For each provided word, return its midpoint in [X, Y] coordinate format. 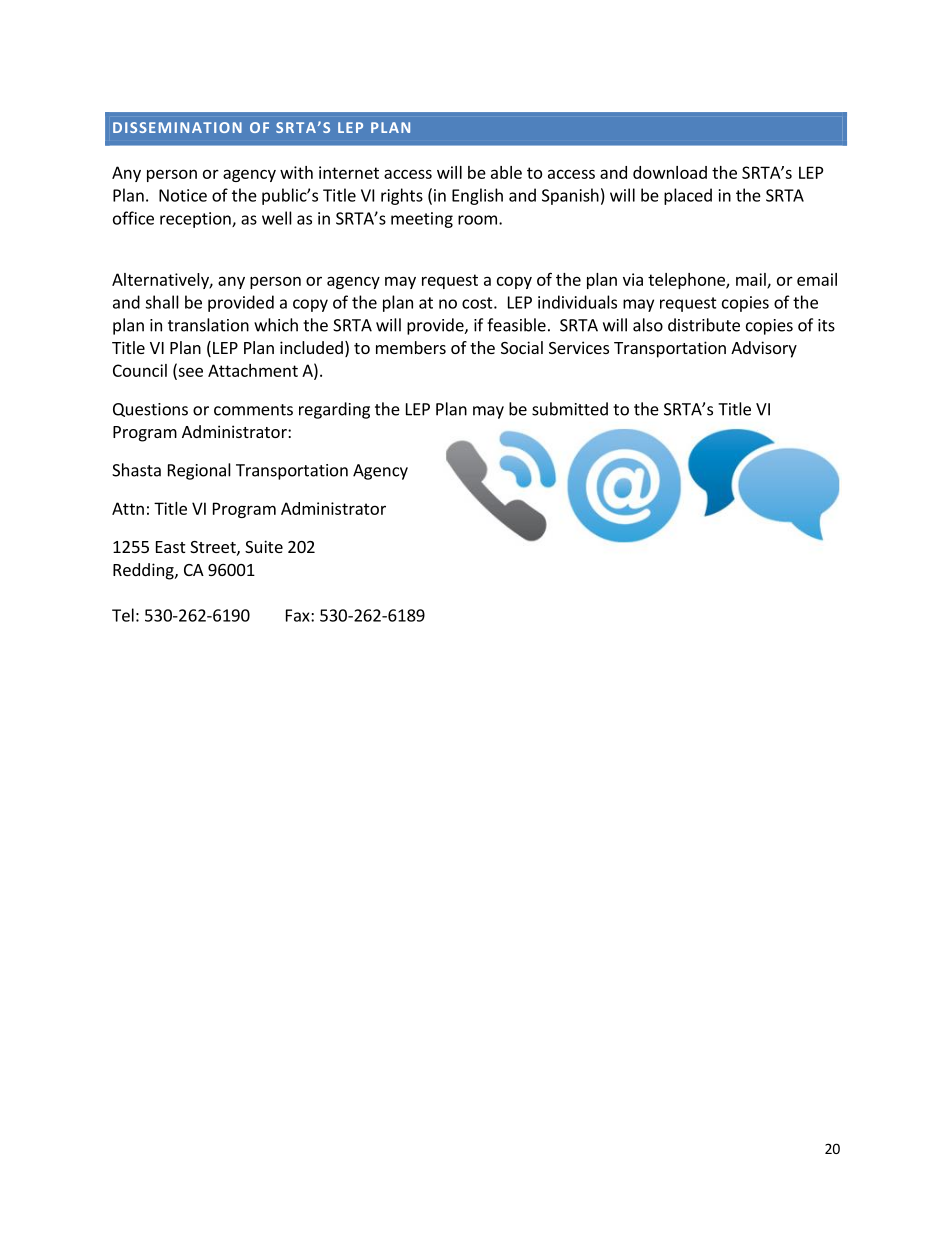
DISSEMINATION [177, 127]
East [170, 547]
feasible [516, 325]
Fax [299, 615]
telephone [687, 281]
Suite [264, 546]
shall [162, 302]
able [506, 172]
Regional [199, 471]
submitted [570, 409]
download [670, 172]
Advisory [764, 349]
